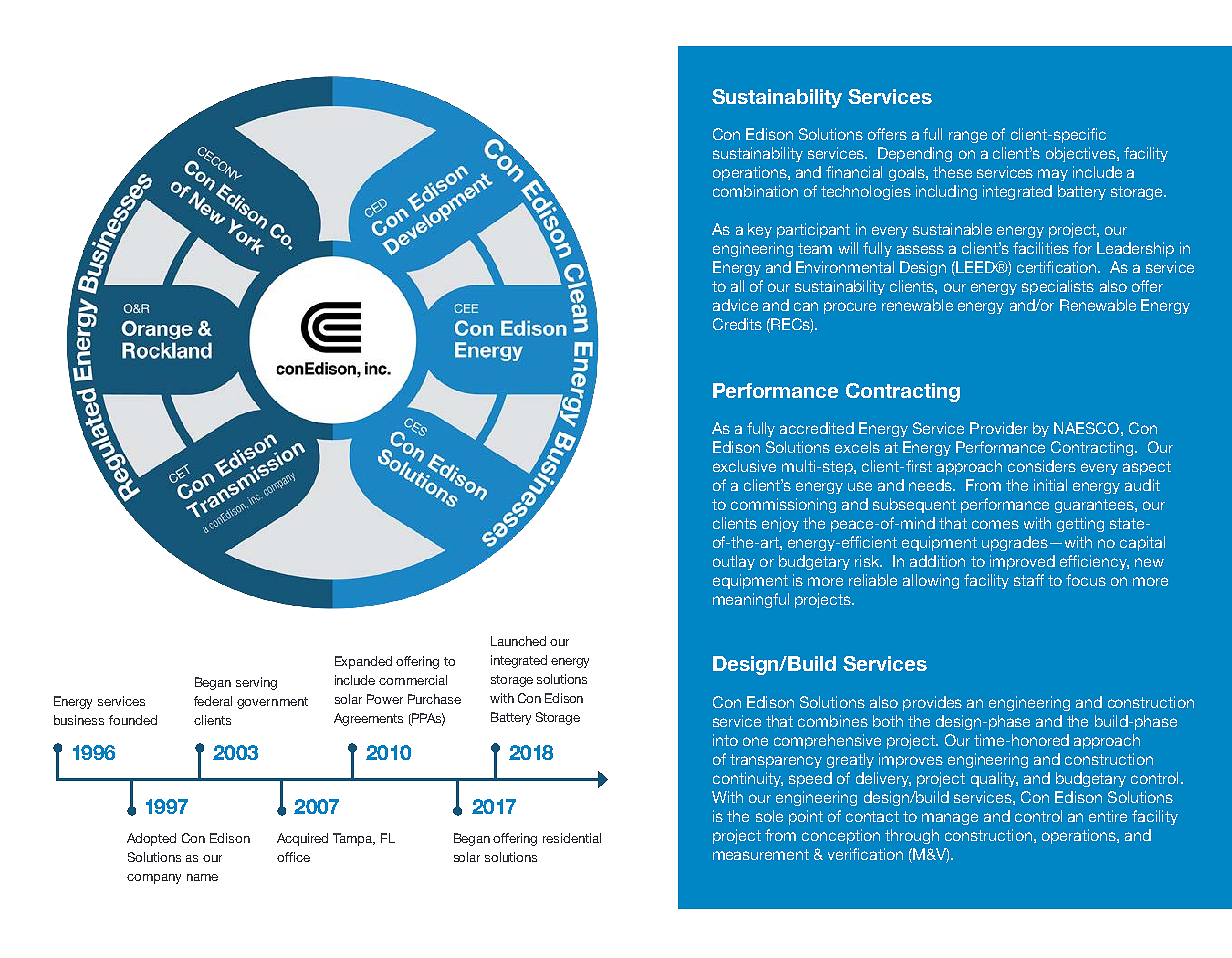 This screenshot has width=1232, height=958. I want to click on name, so click(202, 877).
